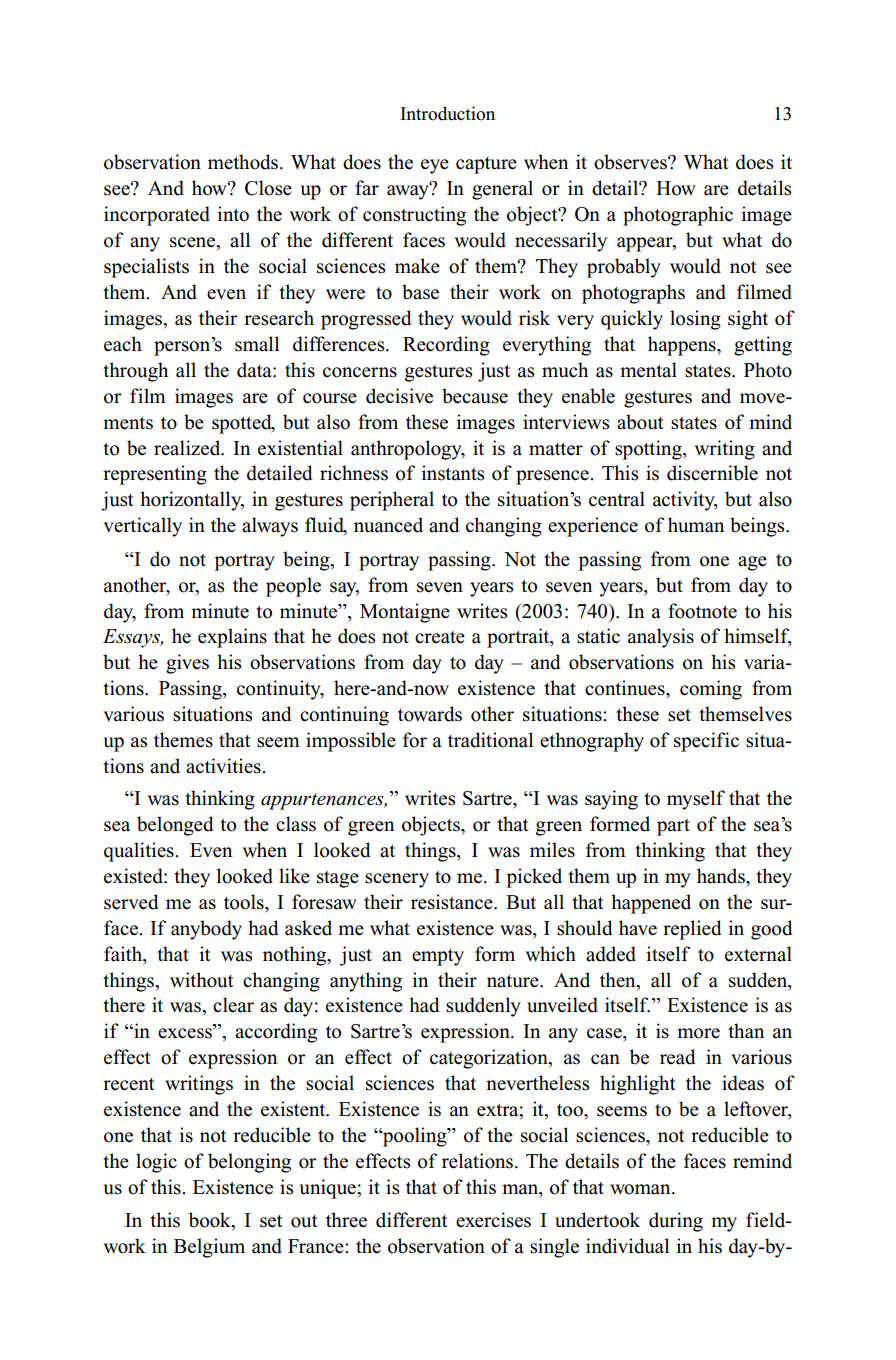  I want to click on eye, so click(435, 166).
